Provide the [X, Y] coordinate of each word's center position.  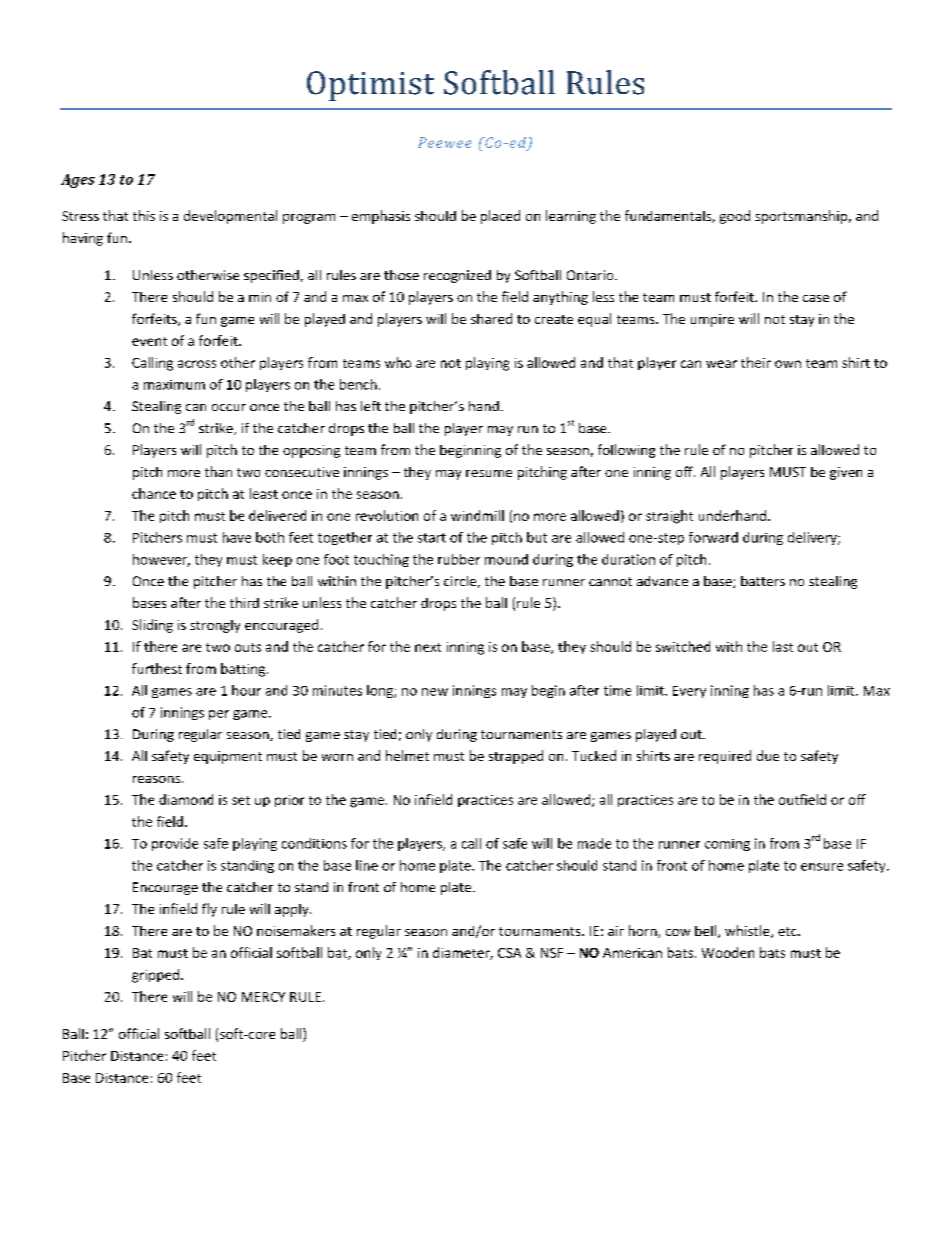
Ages [78, 181]
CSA [509, 953]
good [735, 217]
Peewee [444, 142]
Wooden [728, 952]
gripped [157, 976]
